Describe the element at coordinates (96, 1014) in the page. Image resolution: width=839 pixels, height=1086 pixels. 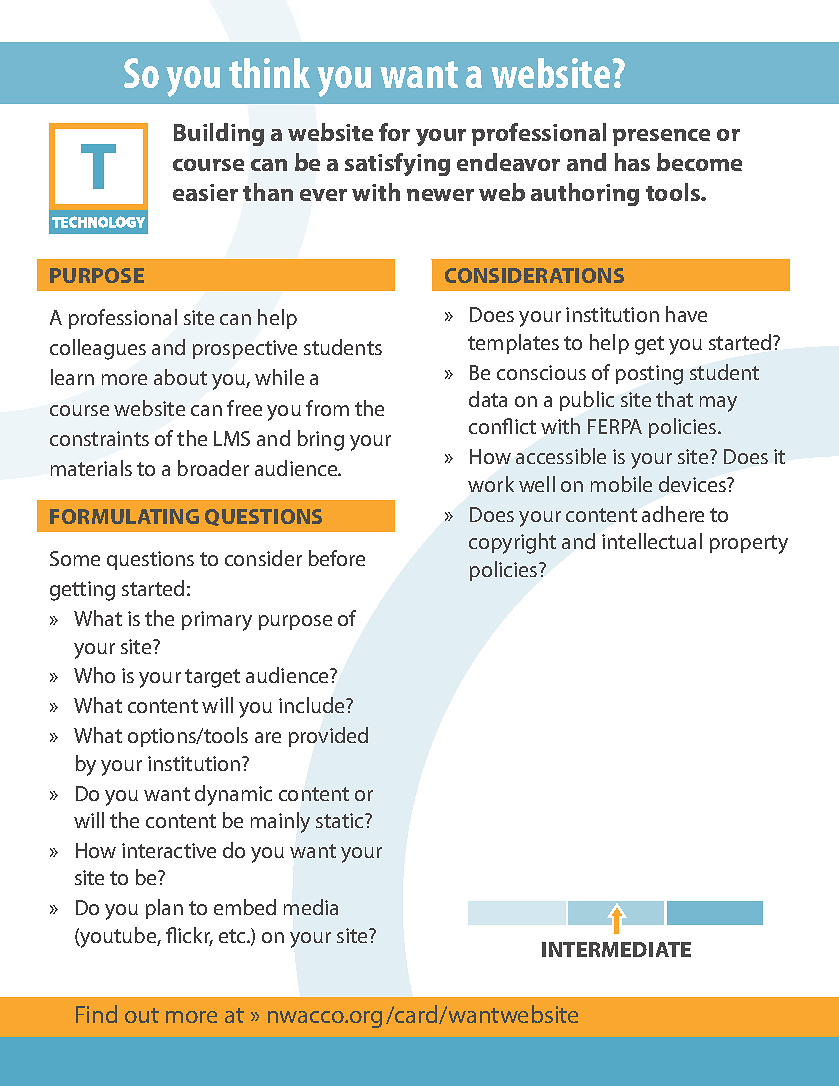
I see `Find` at that location.
